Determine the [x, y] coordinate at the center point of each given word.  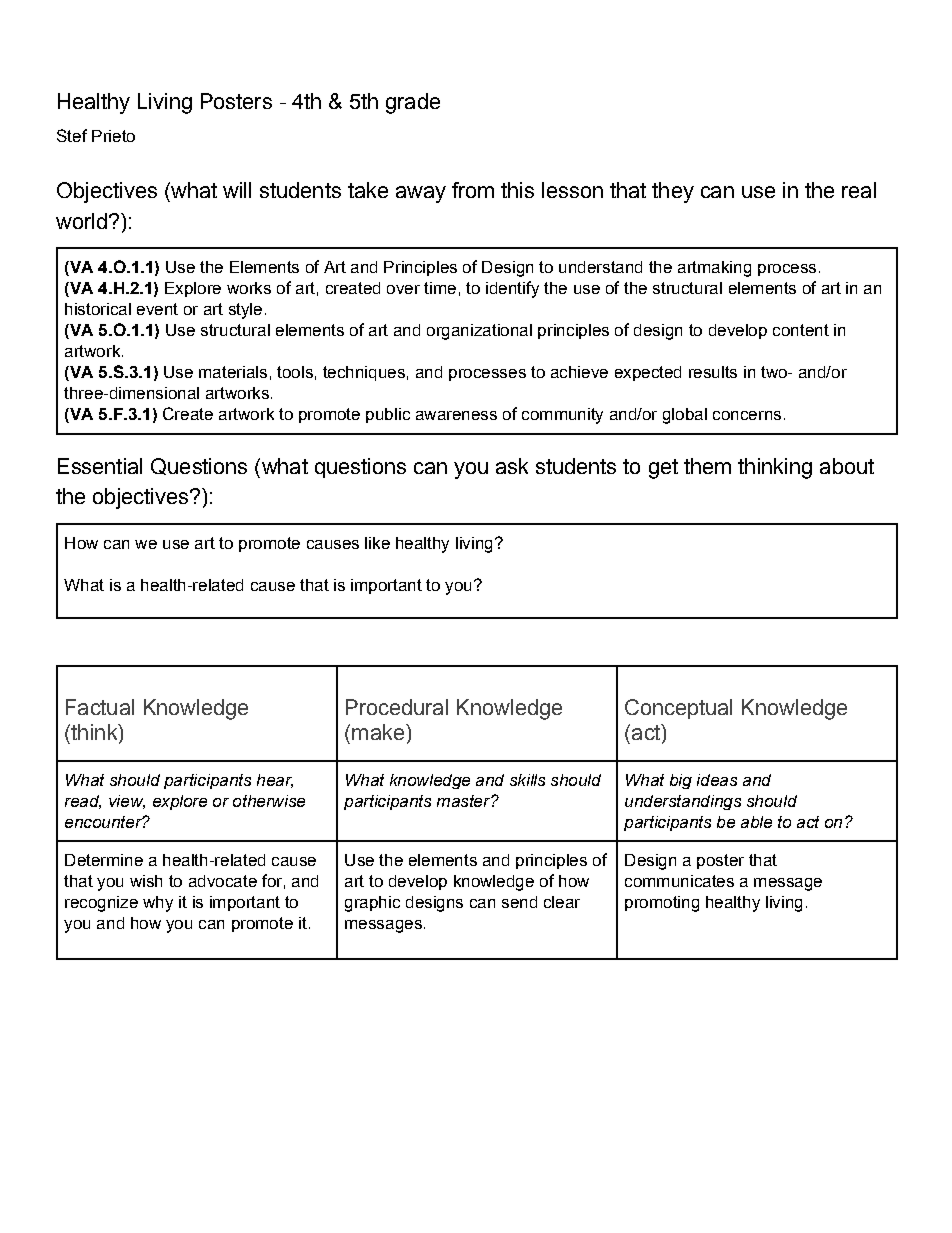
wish [146, 881]
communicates [679, 881]
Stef [72, 135]
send [519, 902]
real [859, 190]
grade [413, 103]
